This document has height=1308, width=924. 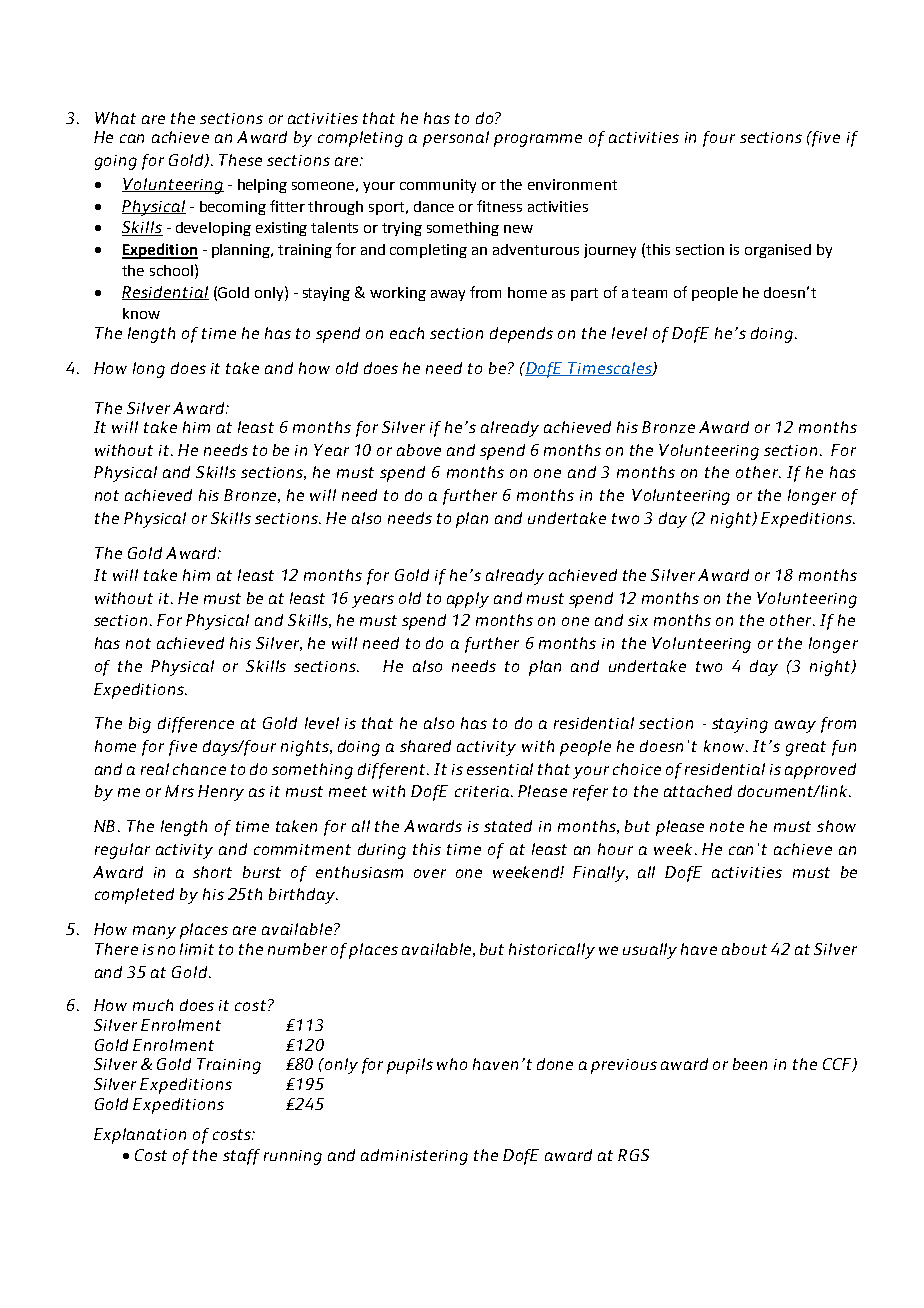 I want to click on staff, so click(x=241, y=1157).
